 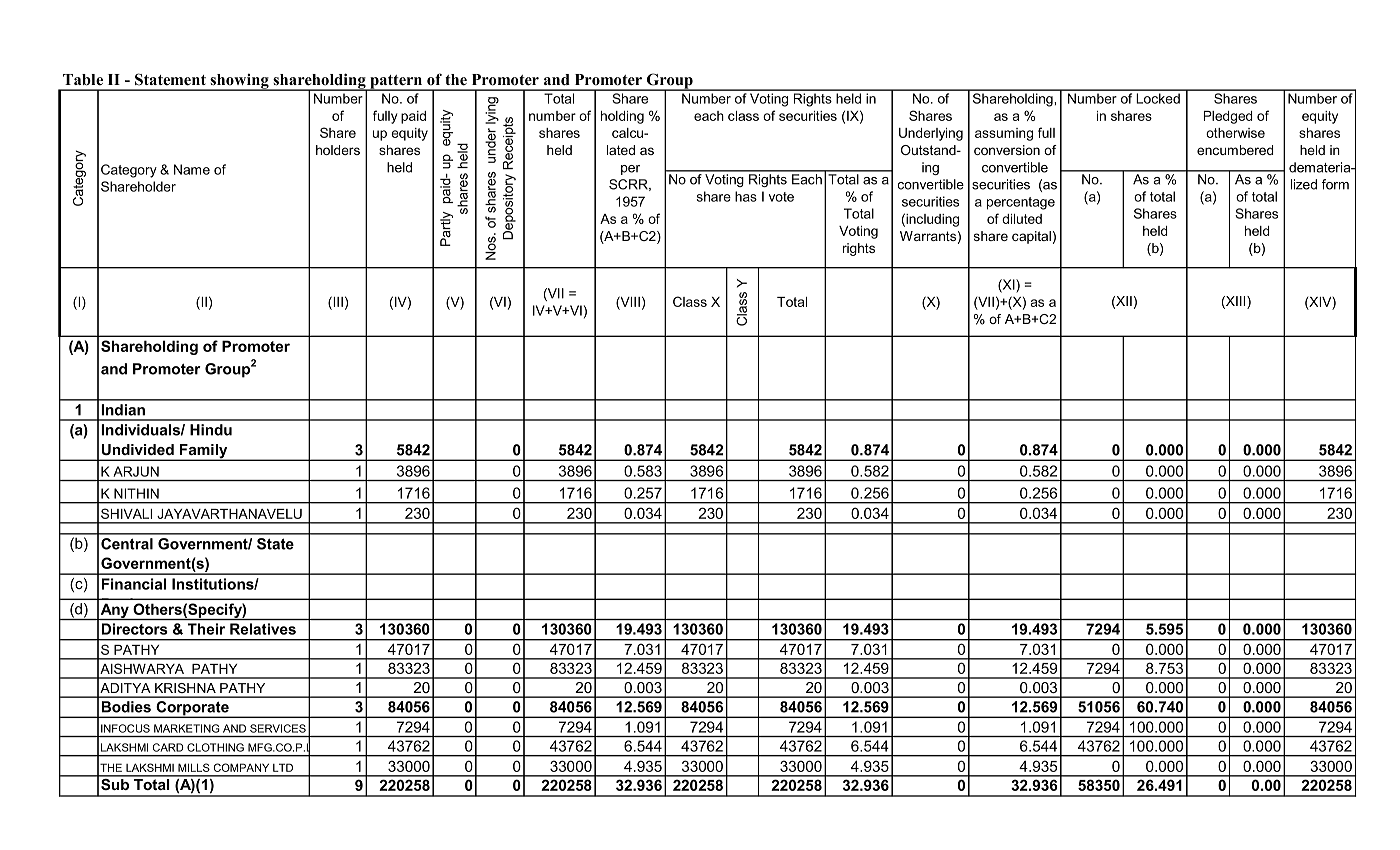 I want to click on SERVICES, so click(x=278, y=728).
